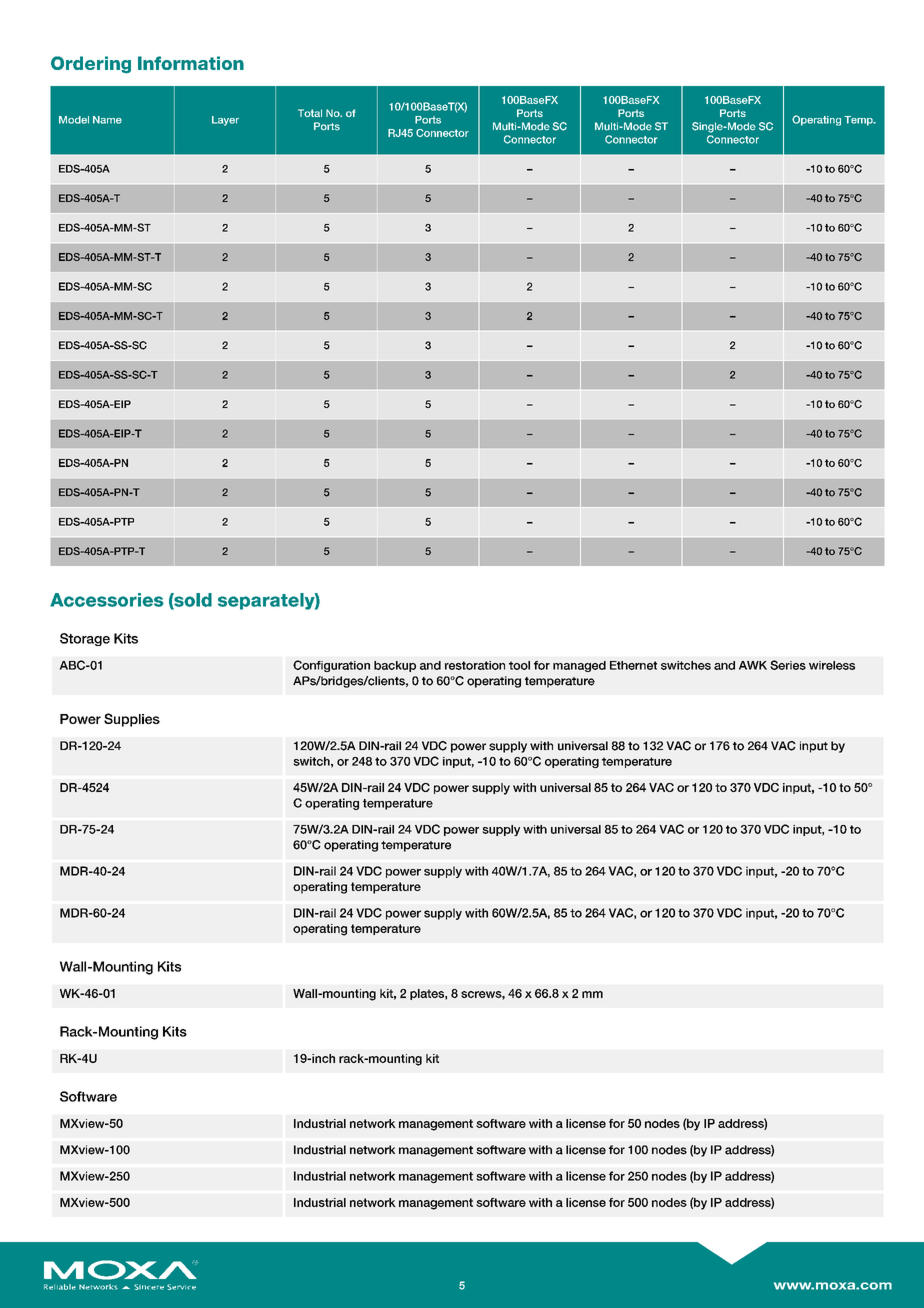 The width and height of the page is (924, 1308). I want to click on Layer, so click(225, 121).
